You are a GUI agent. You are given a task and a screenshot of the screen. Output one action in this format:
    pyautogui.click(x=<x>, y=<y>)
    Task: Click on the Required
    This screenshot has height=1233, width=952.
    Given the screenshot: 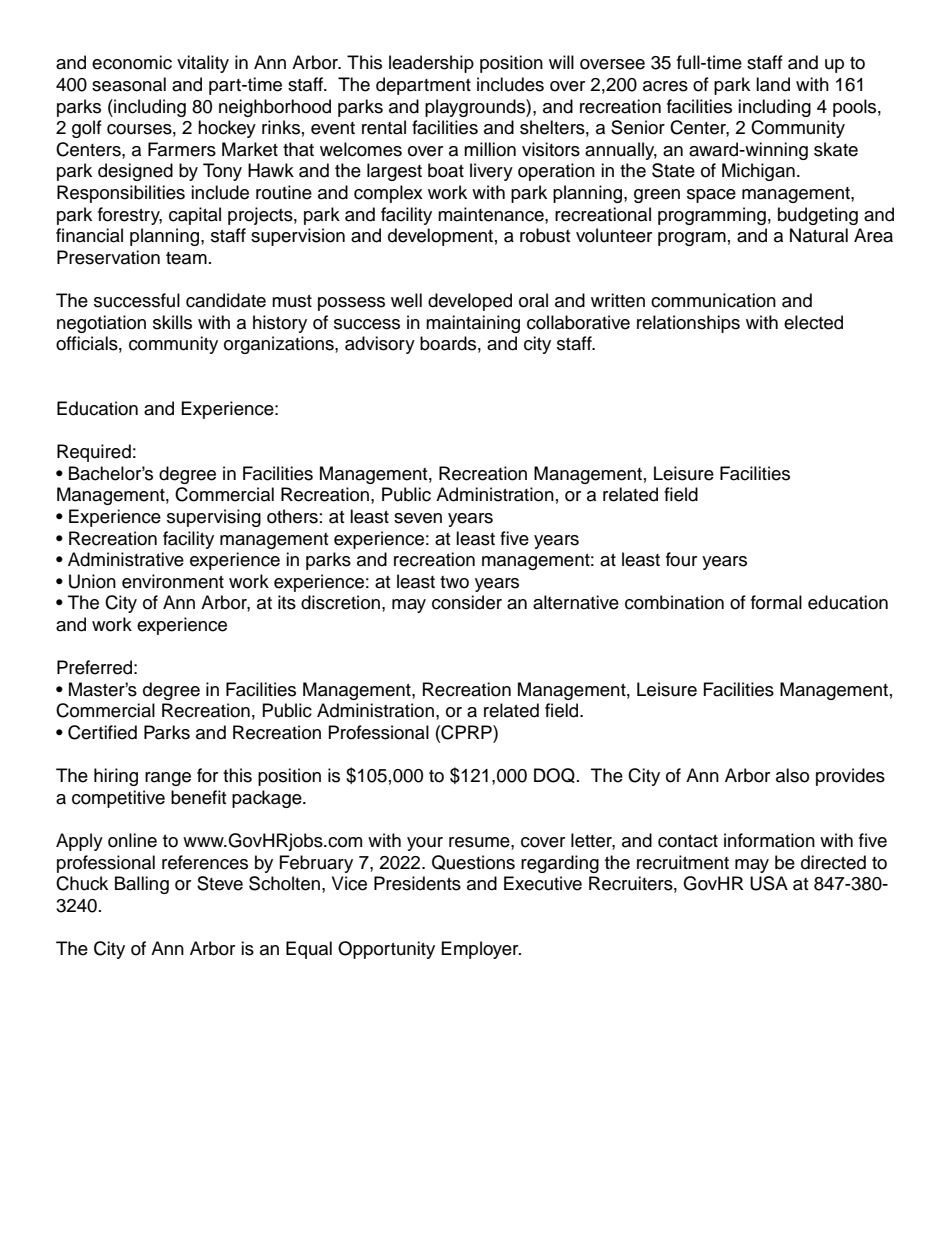 What is the action you would take?
    pyautogui.click(x=94, y=453)
